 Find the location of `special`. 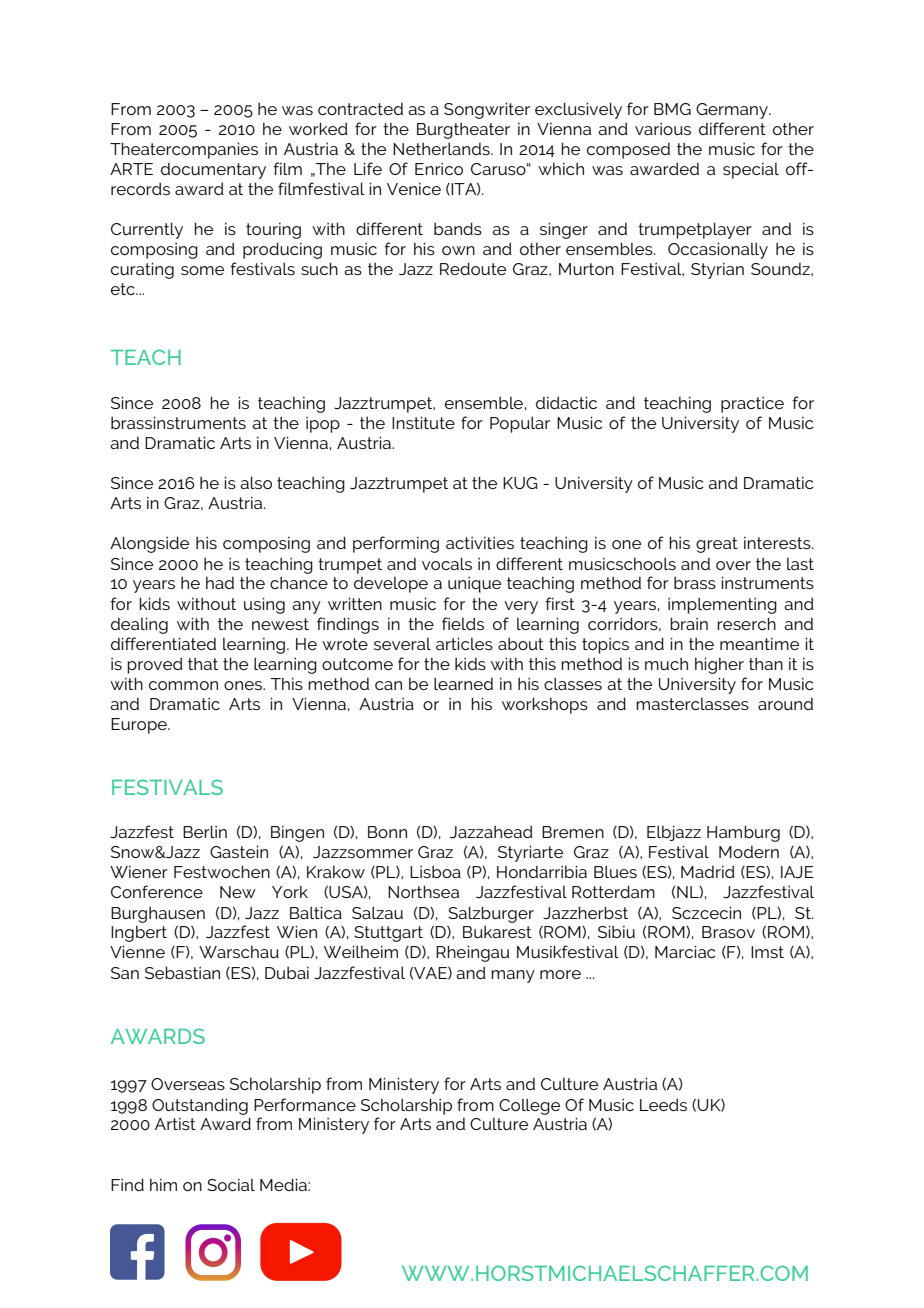

special is located at coordinates (751, 170).
